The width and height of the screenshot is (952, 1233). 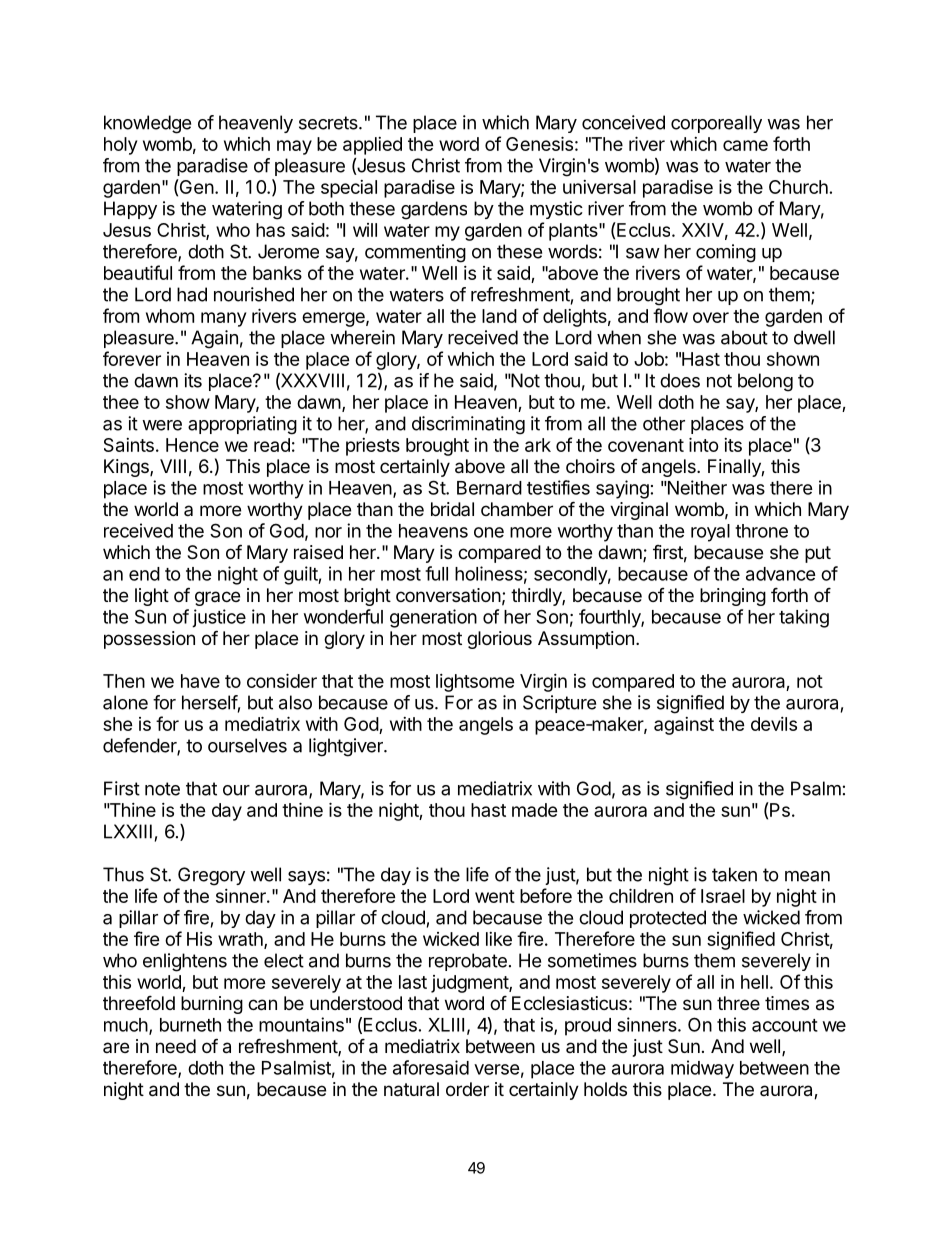 What do you see at coordinates (745, 145) in the screenshot?
I see `came` at bounding box center [745, 145].
